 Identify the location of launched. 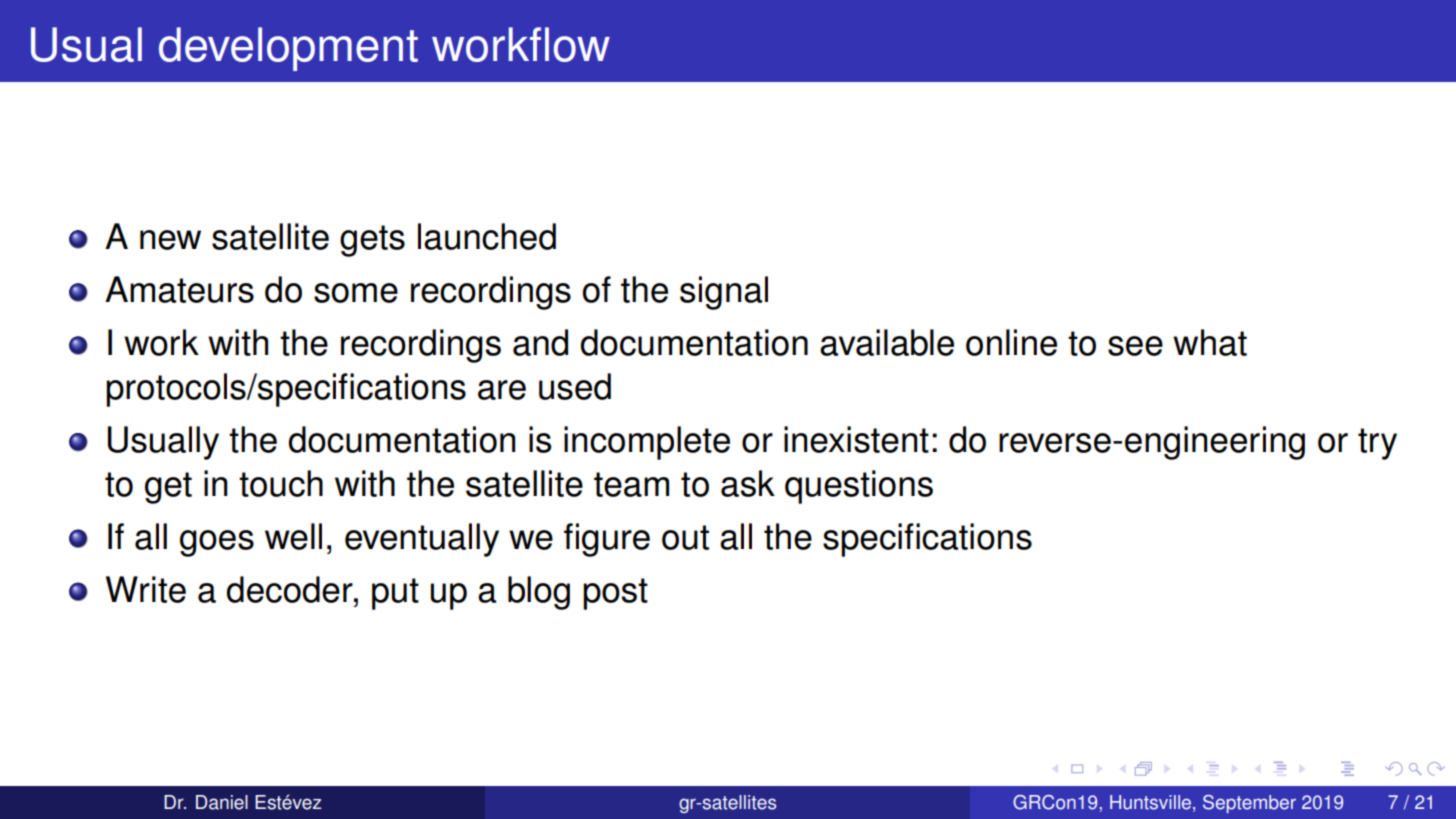
(487, 236).
